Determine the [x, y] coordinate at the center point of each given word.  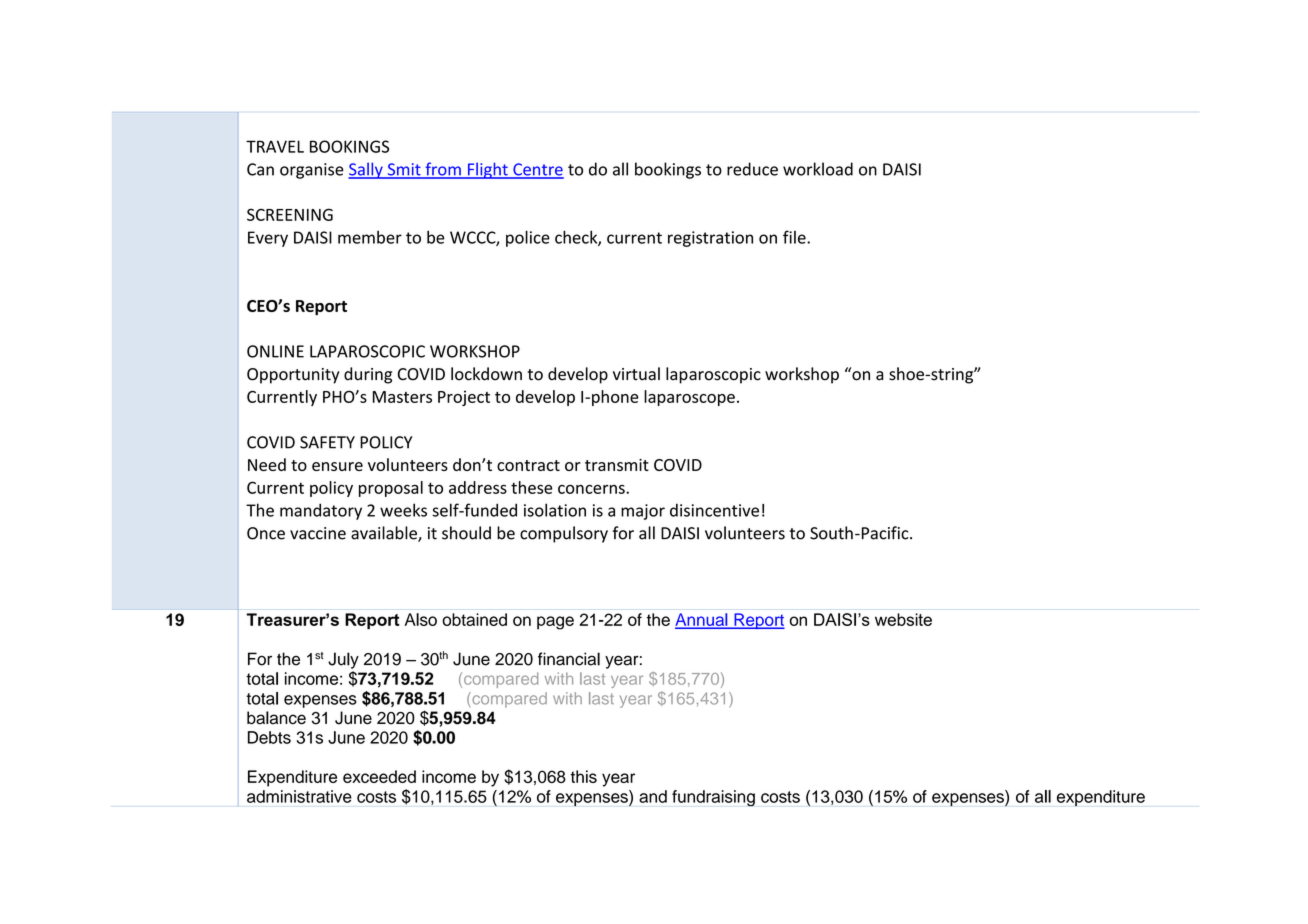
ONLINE [275, 351]
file [795, 237]
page [555, 623]
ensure [337, 466]
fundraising [713, 798]
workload [818, 169]
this [583, 776]
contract [528, 465]
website [903, 619]
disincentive [714, 510]
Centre [537, 170]
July [343, 660]
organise [312, 171]
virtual [636, 374]
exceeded [379, 776]
